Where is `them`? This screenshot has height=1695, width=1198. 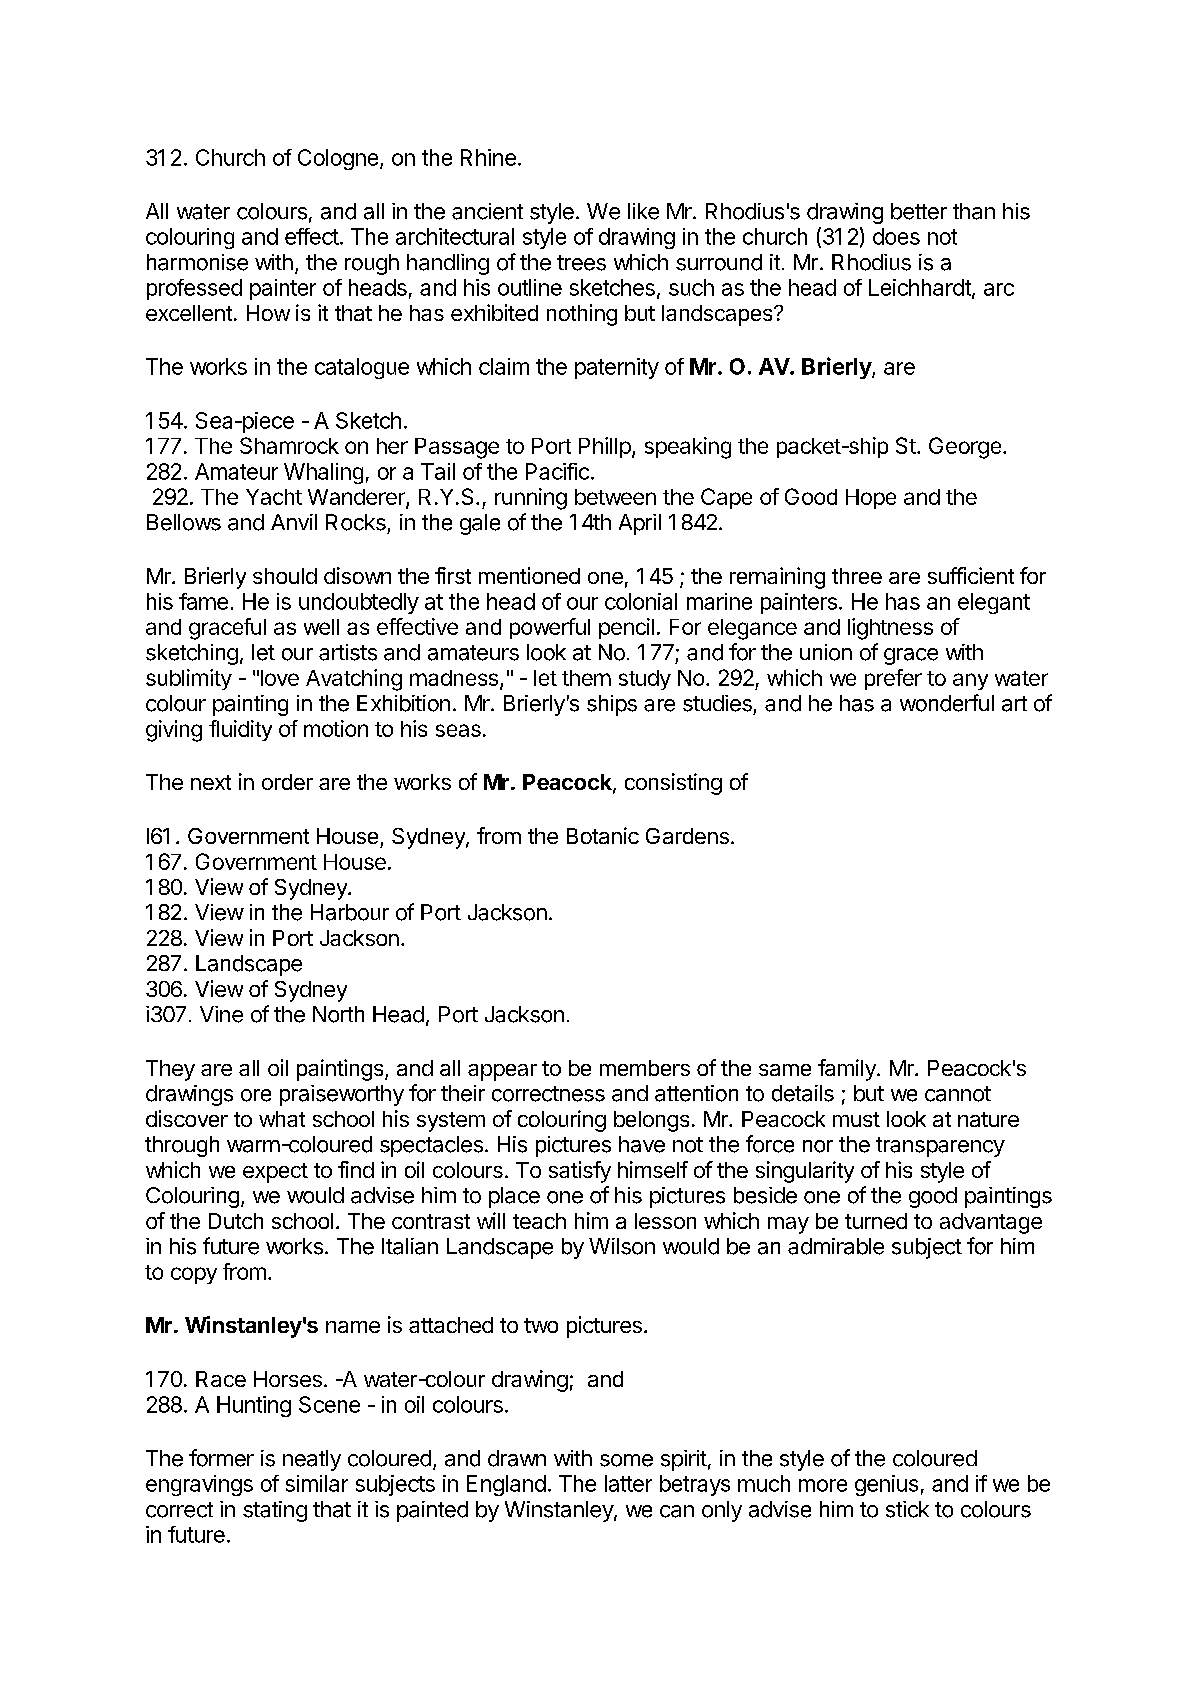 them is located at coordinates (586, 678).
